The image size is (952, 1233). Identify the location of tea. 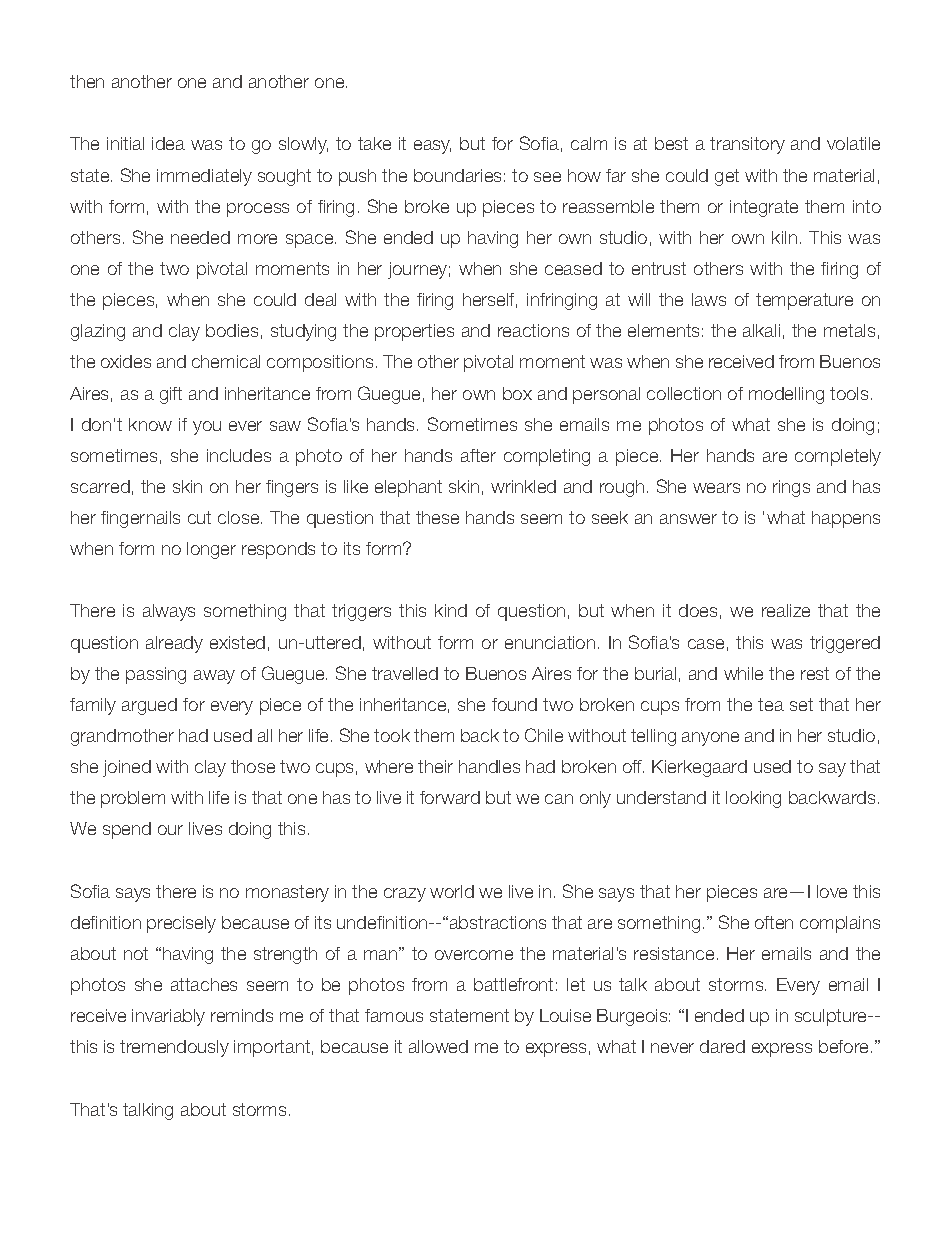
(771, 704).
